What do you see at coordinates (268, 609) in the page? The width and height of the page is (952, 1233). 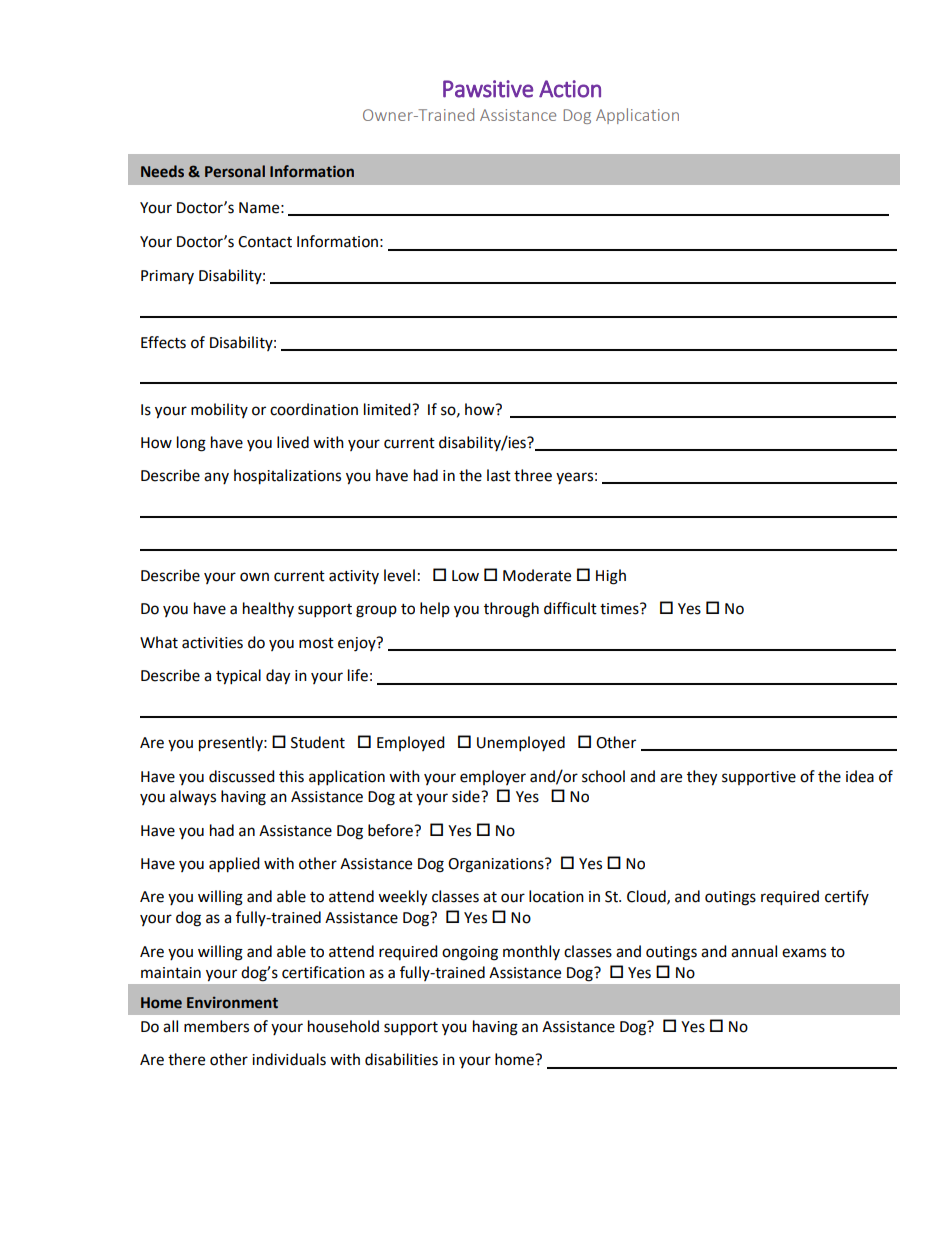 I see `healthy` at bounding box center [268, 609].
